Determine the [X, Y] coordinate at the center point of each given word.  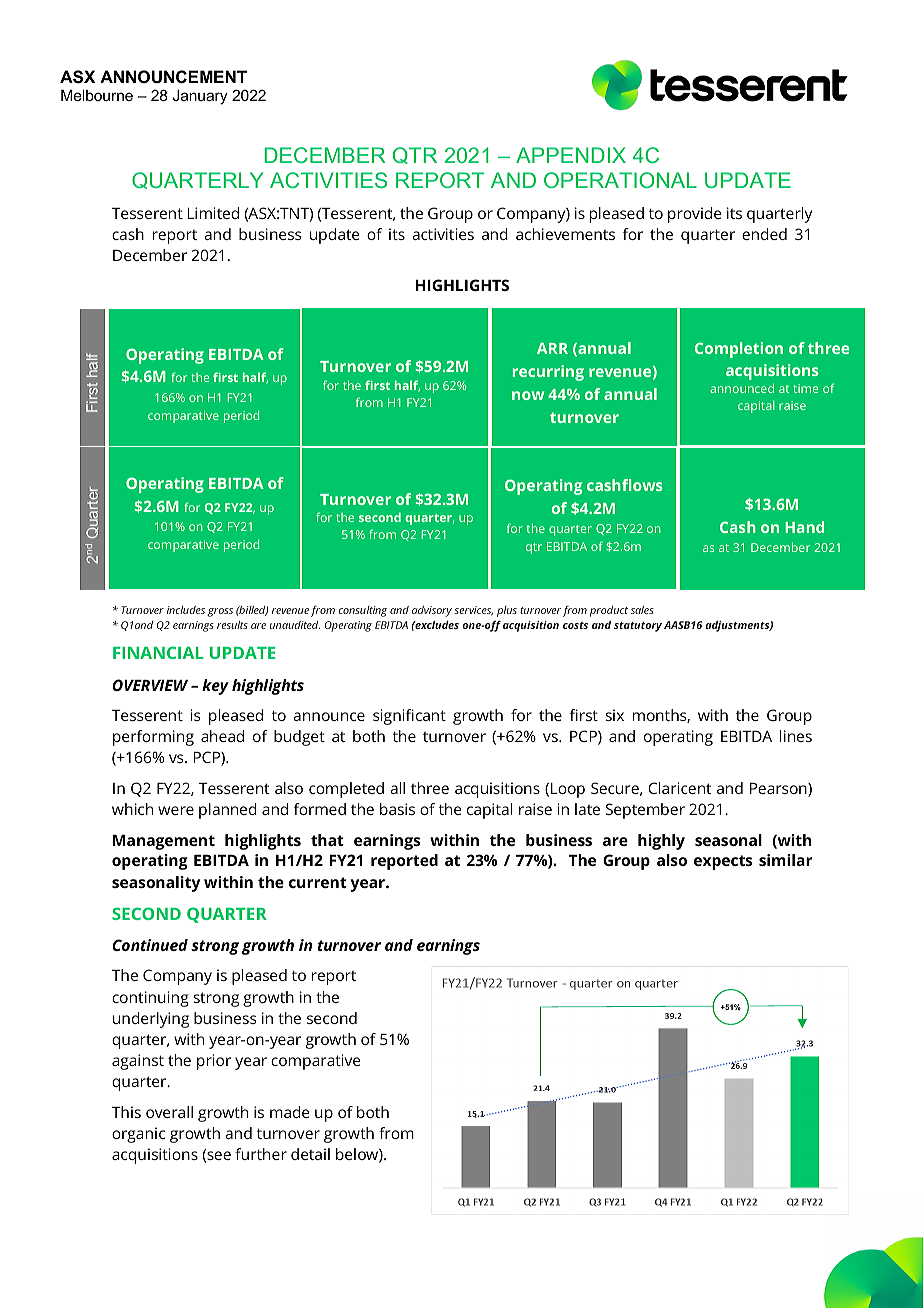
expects [723, 862]
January [200, 97]
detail [310, 1154]
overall [169, 1112]
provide [695, 215]
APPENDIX [571, 155]
